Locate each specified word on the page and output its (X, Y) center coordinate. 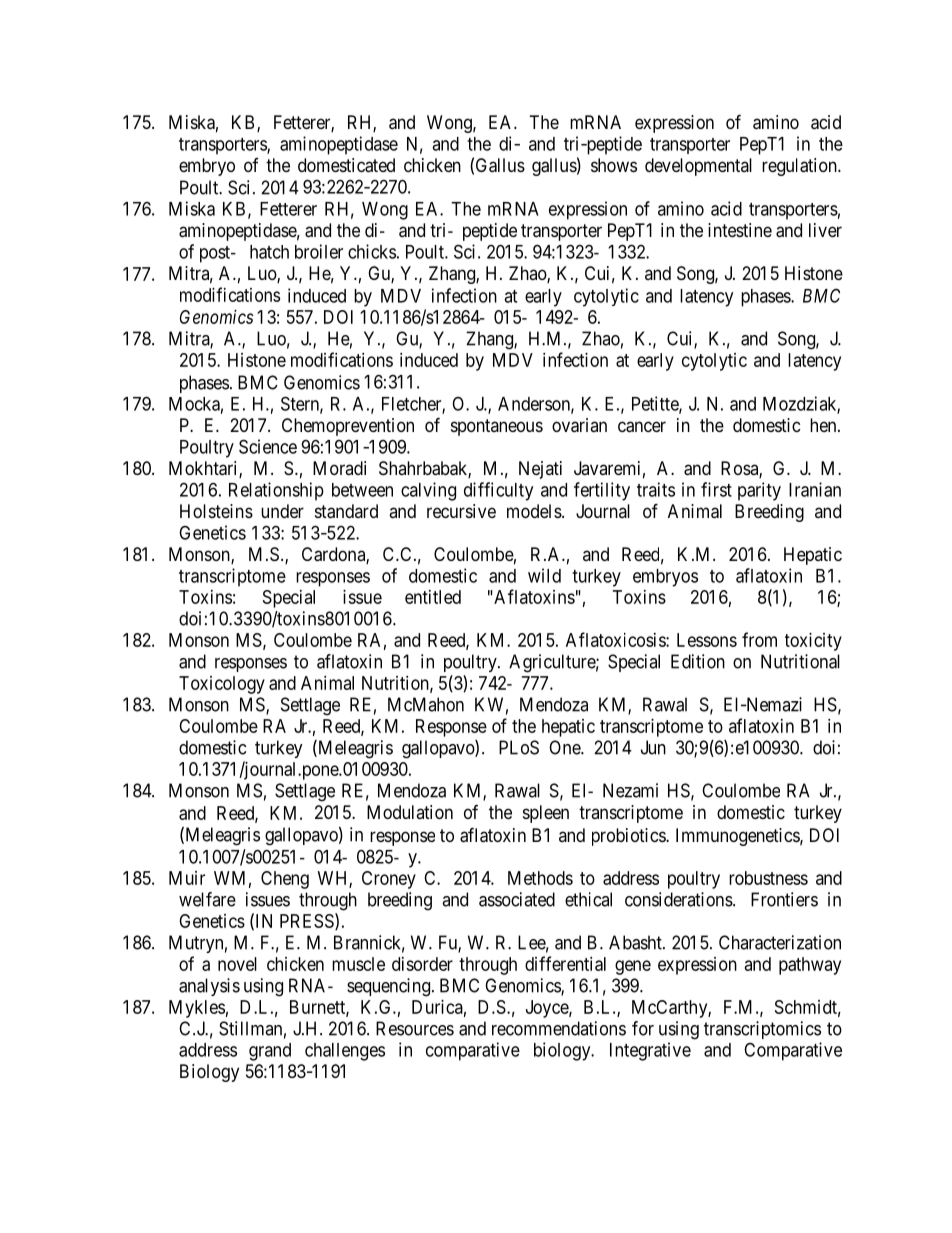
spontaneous (497, 427)
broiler (319, 251)
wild (544, 575)
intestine (740, 230)
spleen (546, 814)
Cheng (285, 880)
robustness (768, 878)
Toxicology (222, 685)
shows (614, 165)
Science (268, 446)
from (759, 639)
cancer (642, 427)
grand (270, 1052)
